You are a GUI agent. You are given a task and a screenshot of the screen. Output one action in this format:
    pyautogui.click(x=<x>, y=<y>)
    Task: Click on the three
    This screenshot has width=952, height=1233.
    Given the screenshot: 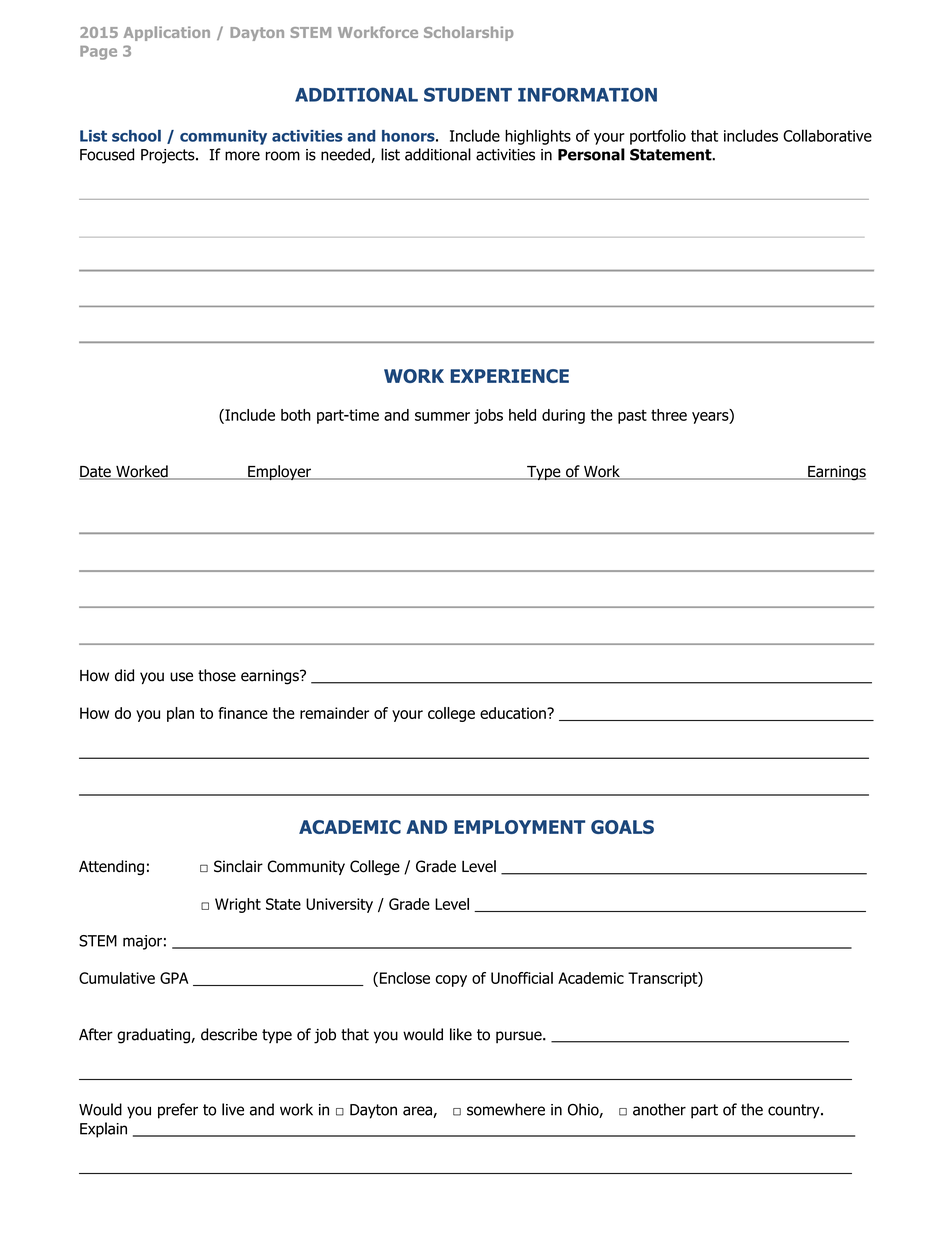 What is the action you would take?
    pyautogui.click(x=669, y=415)
